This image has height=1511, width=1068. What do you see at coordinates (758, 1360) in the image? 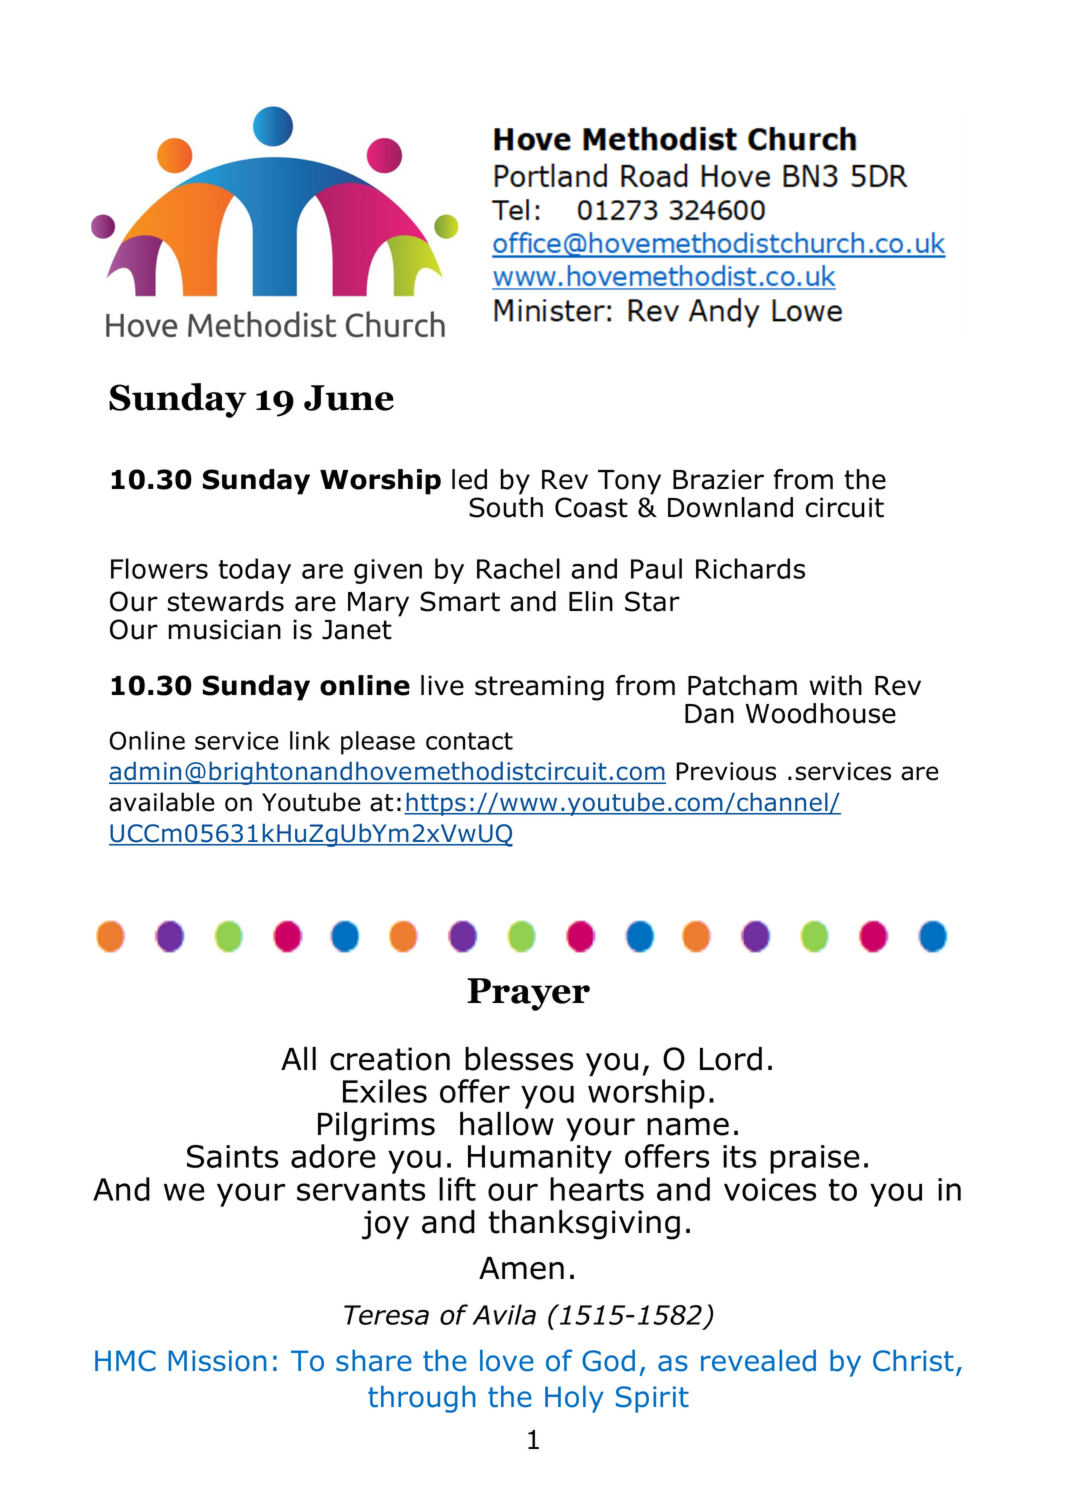
I see `revealed` at bounding box center [758, 1360].
